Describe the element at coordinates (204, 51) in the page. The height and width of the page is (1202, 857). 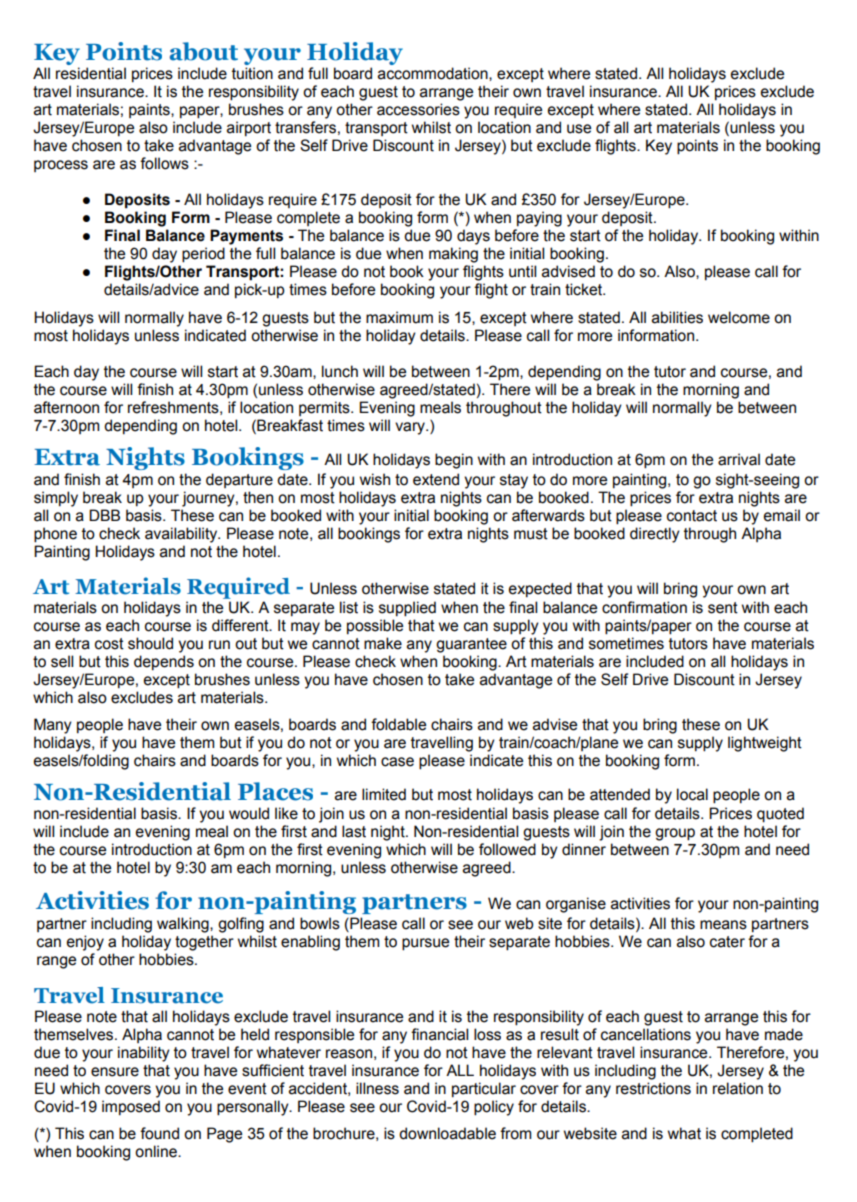
I see `about` at that location.
